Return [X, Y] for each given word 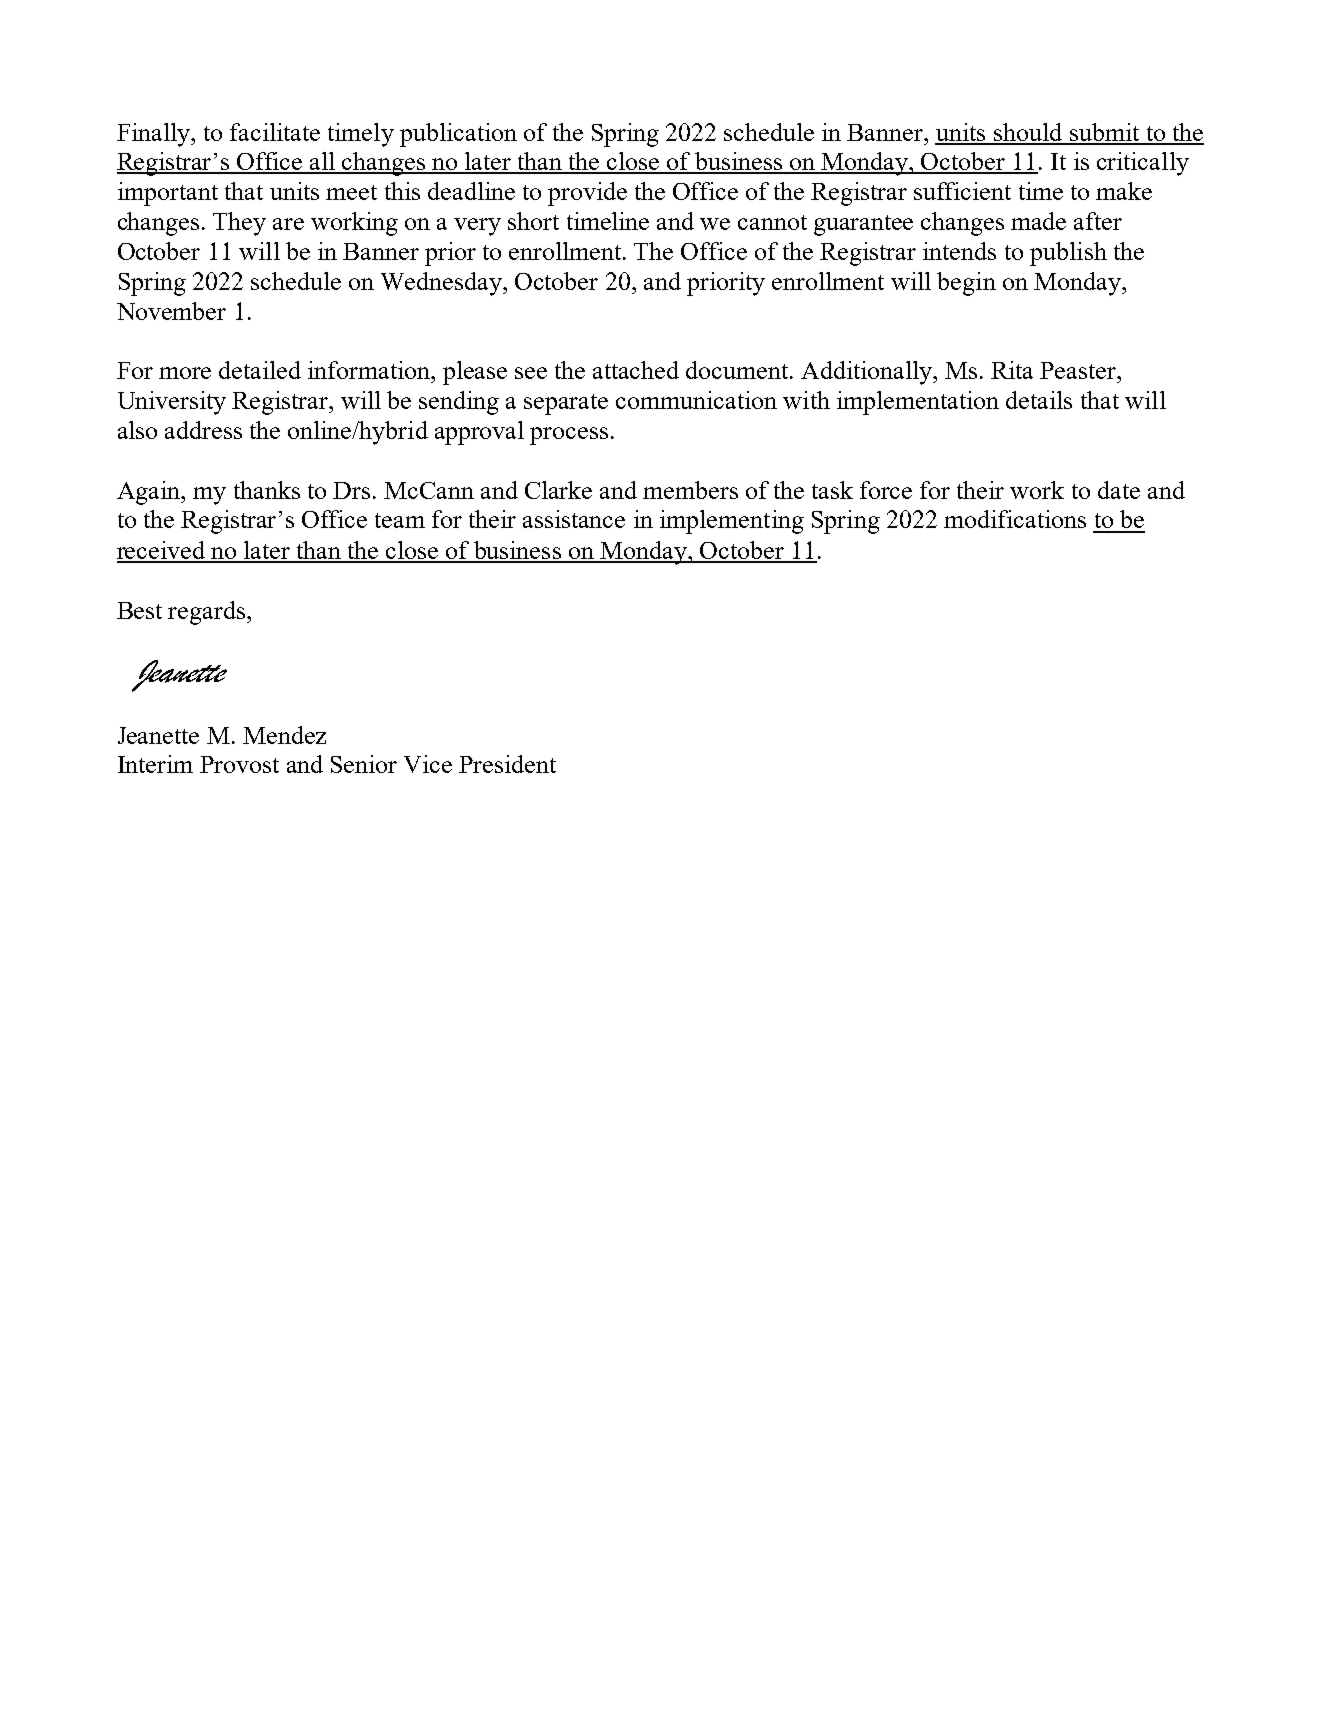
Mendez [284, 735]
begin [966, 284]
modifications [1015, 519]
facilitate [275, 132]
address [203, 430]
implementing [732, 522]
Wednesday [442, 284]
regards [206, 613]
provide [587, 194]
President [507, 764]
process [569, 436]
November [171, 311]
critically [1143, 164]
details [1039, 400]
